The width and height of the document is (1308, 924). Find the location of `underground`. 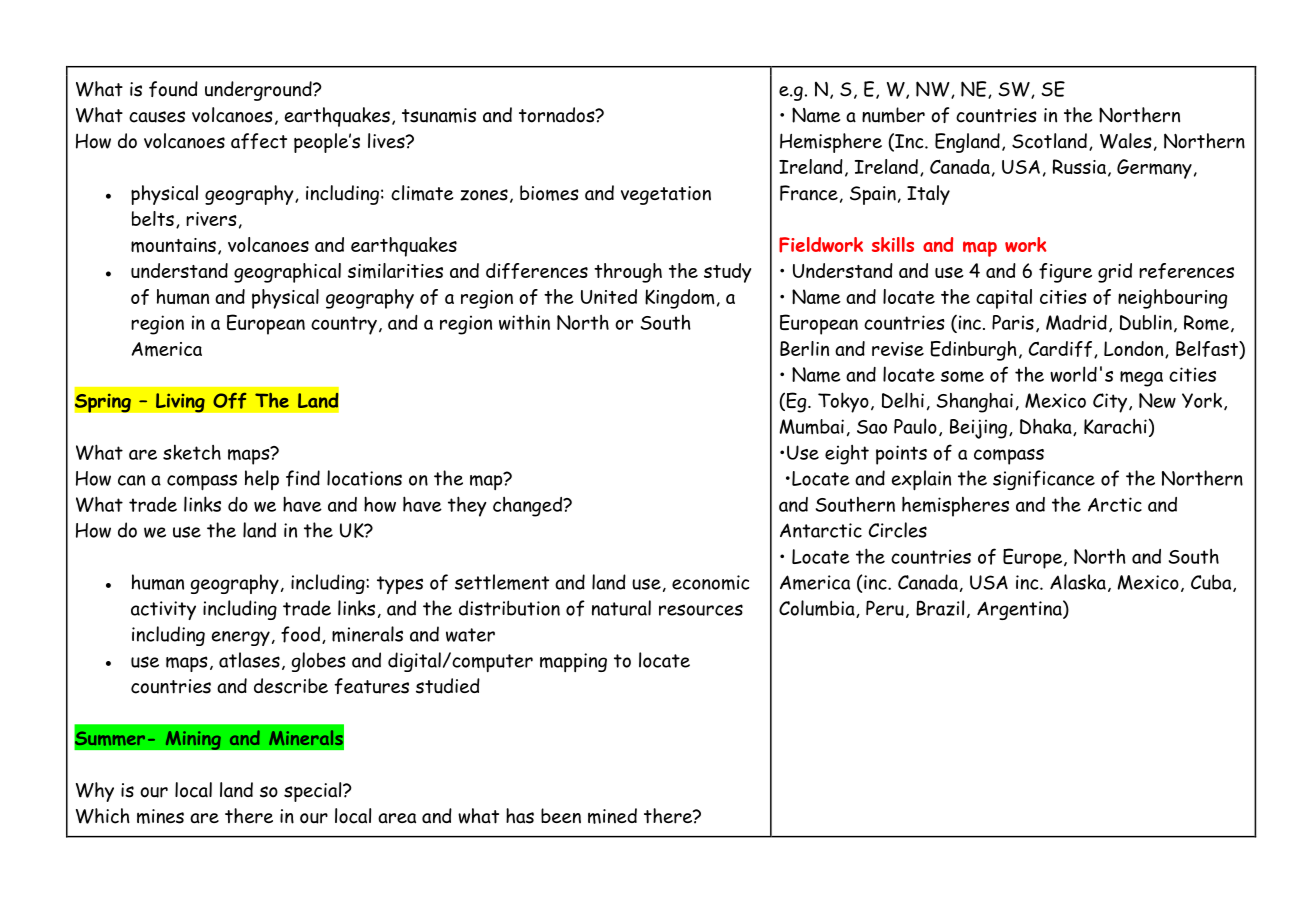

underground is located at coordinates (259, 91).
